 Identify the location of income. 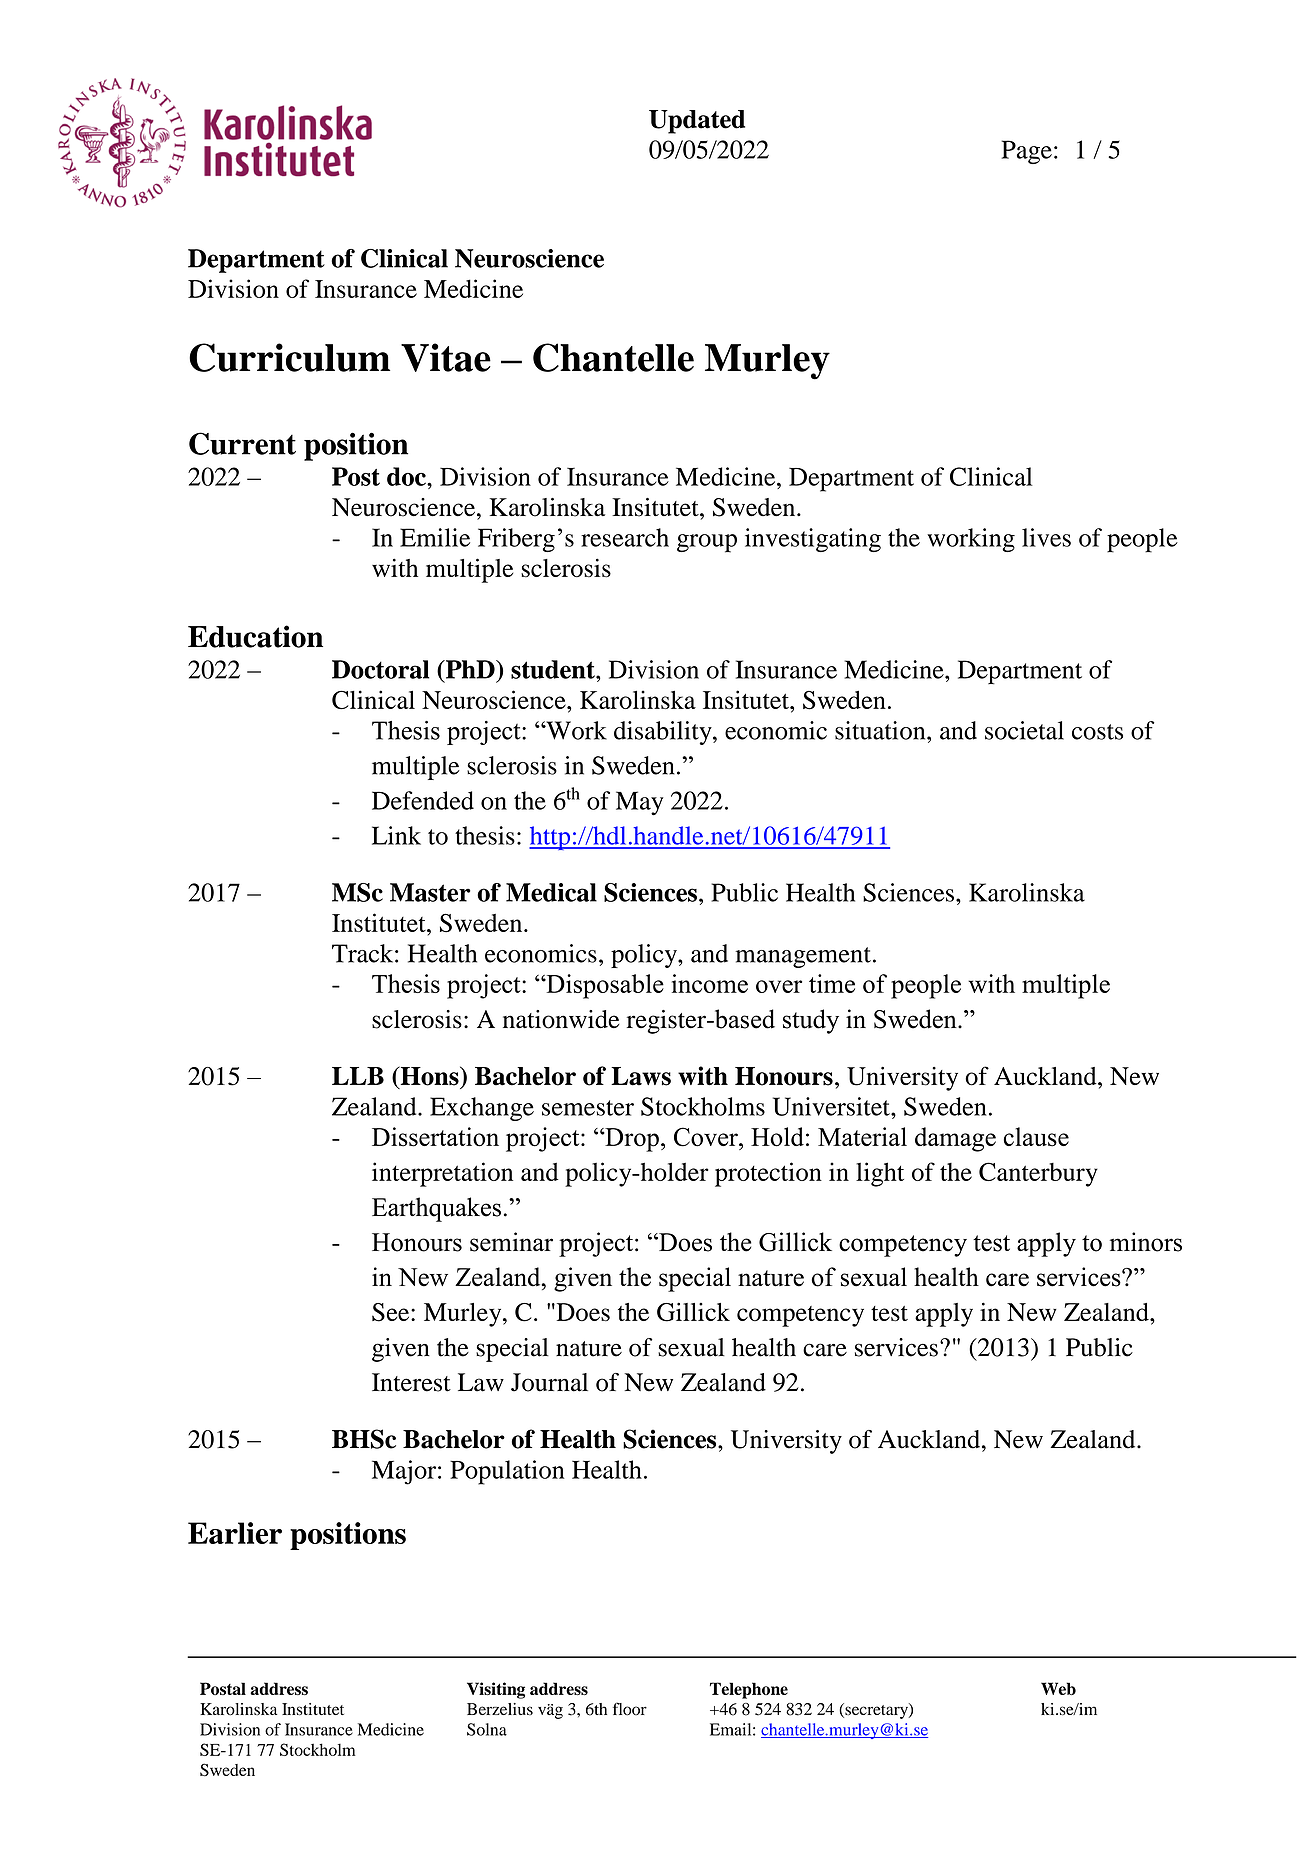
(710, 983).
